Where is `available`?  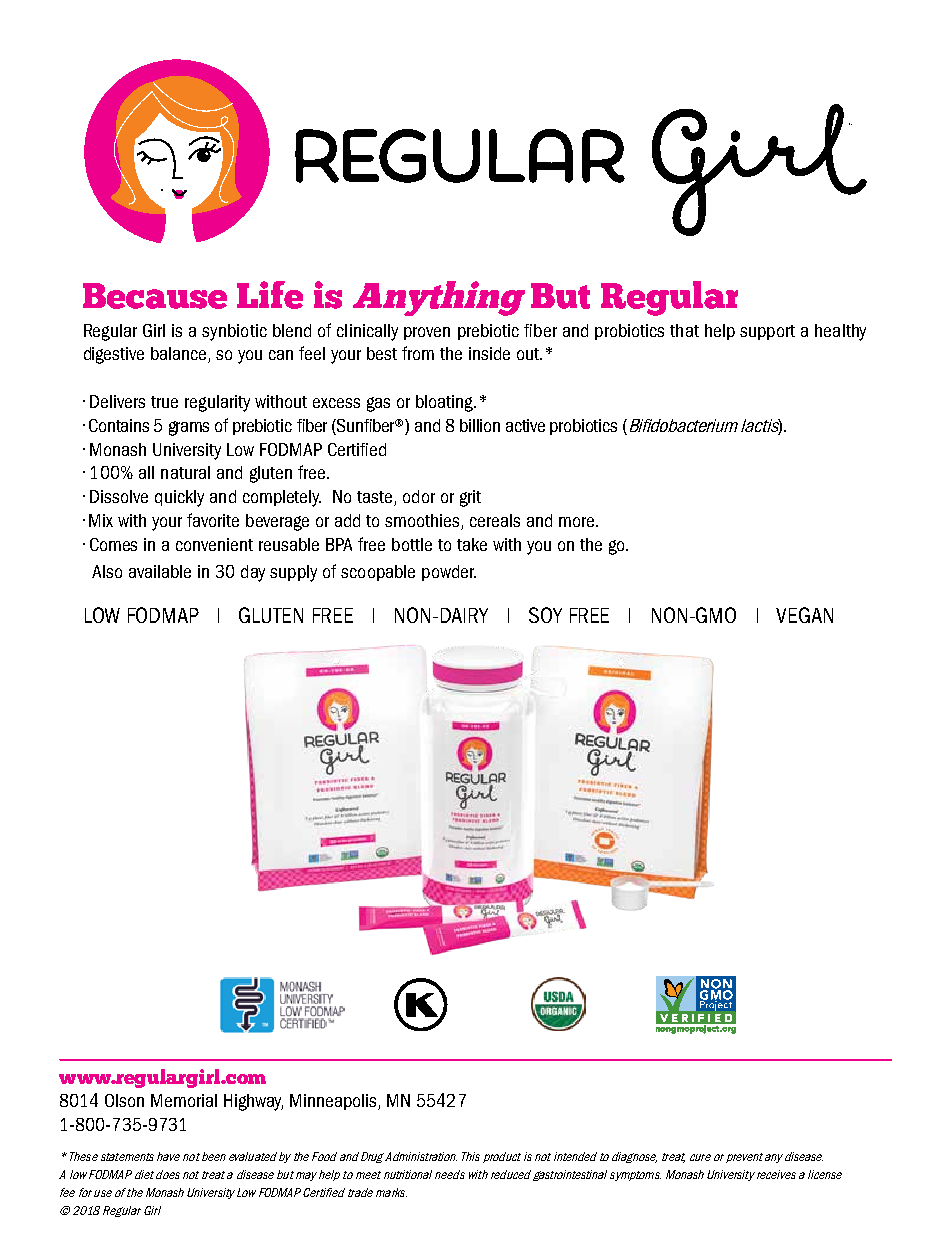
available is located at coordinates (160, 571).
